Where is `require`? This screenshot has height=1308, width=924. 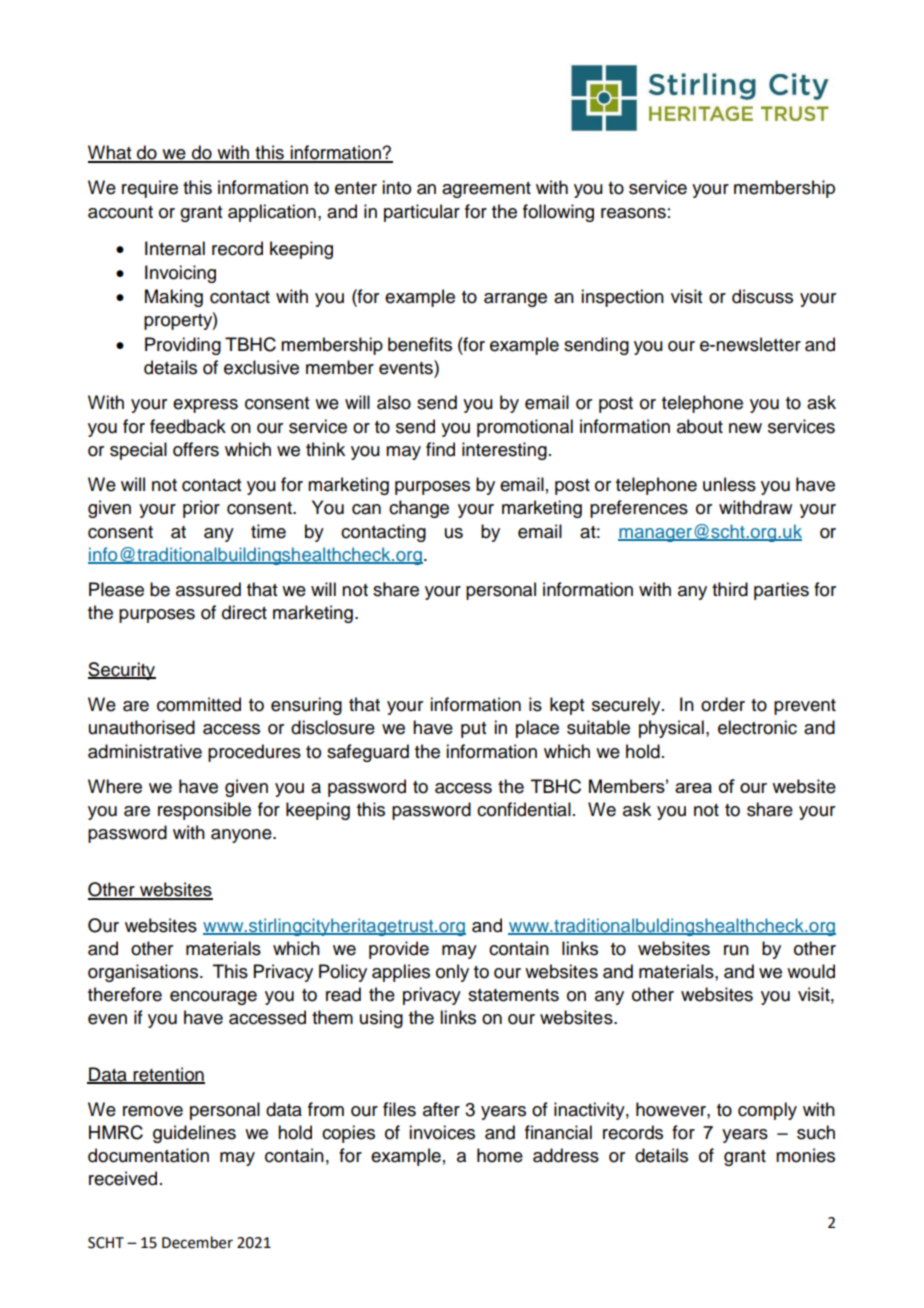
require is located at coordinates (150, 189).
